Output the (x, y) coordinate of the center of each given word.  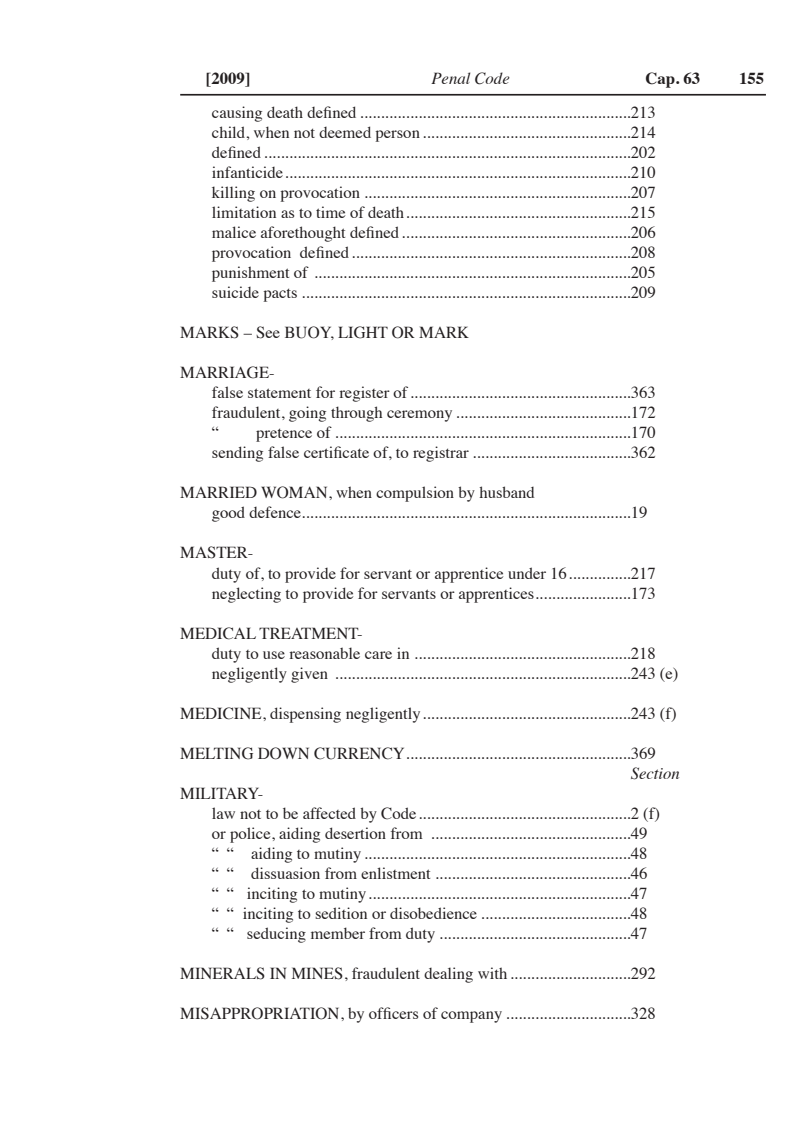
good (228, 514)
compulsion (415, 494)
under (527, 573)
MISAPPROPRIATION (261, 1013)
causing (237, 114)
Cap (661, 80)
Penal (450, 78)
